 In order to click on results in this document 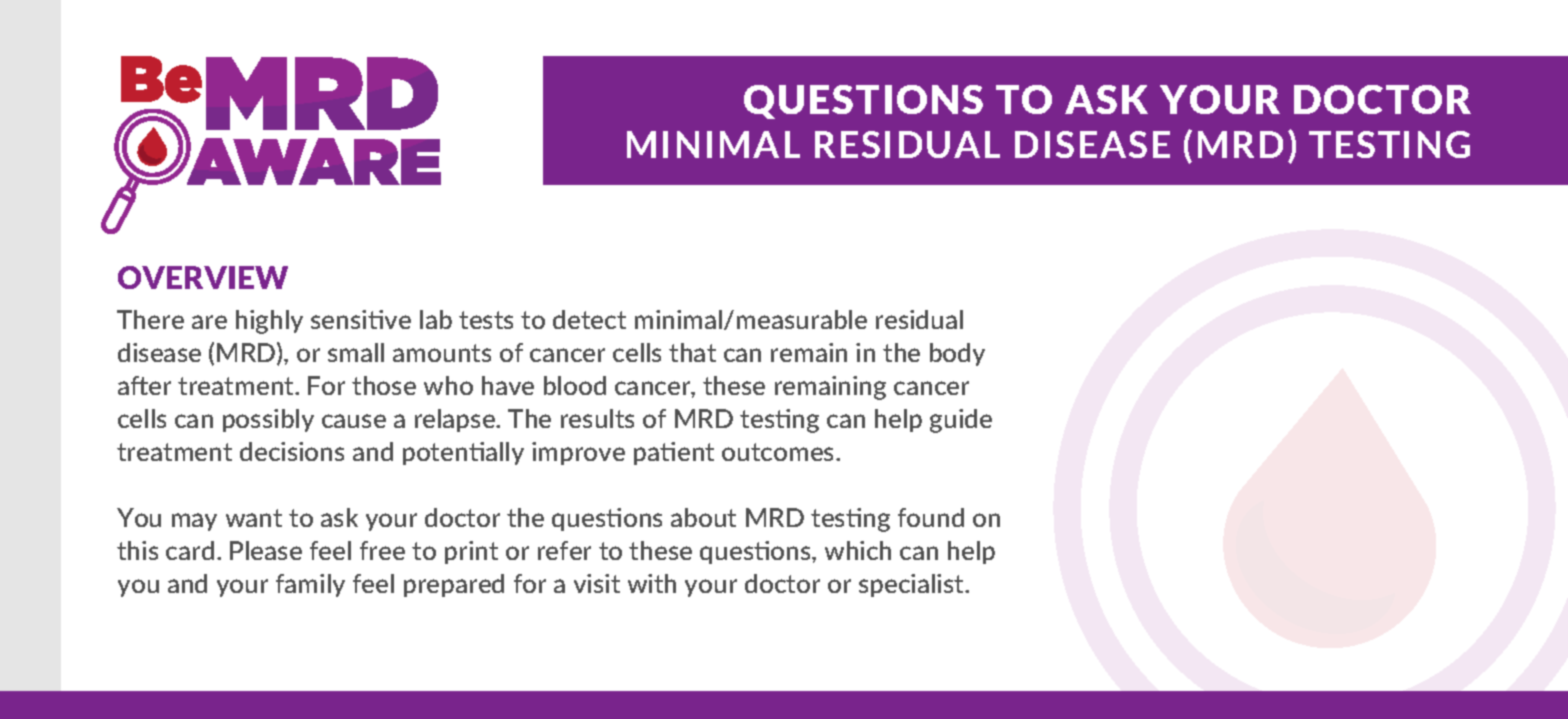, I will do `click(597, 418)`.
